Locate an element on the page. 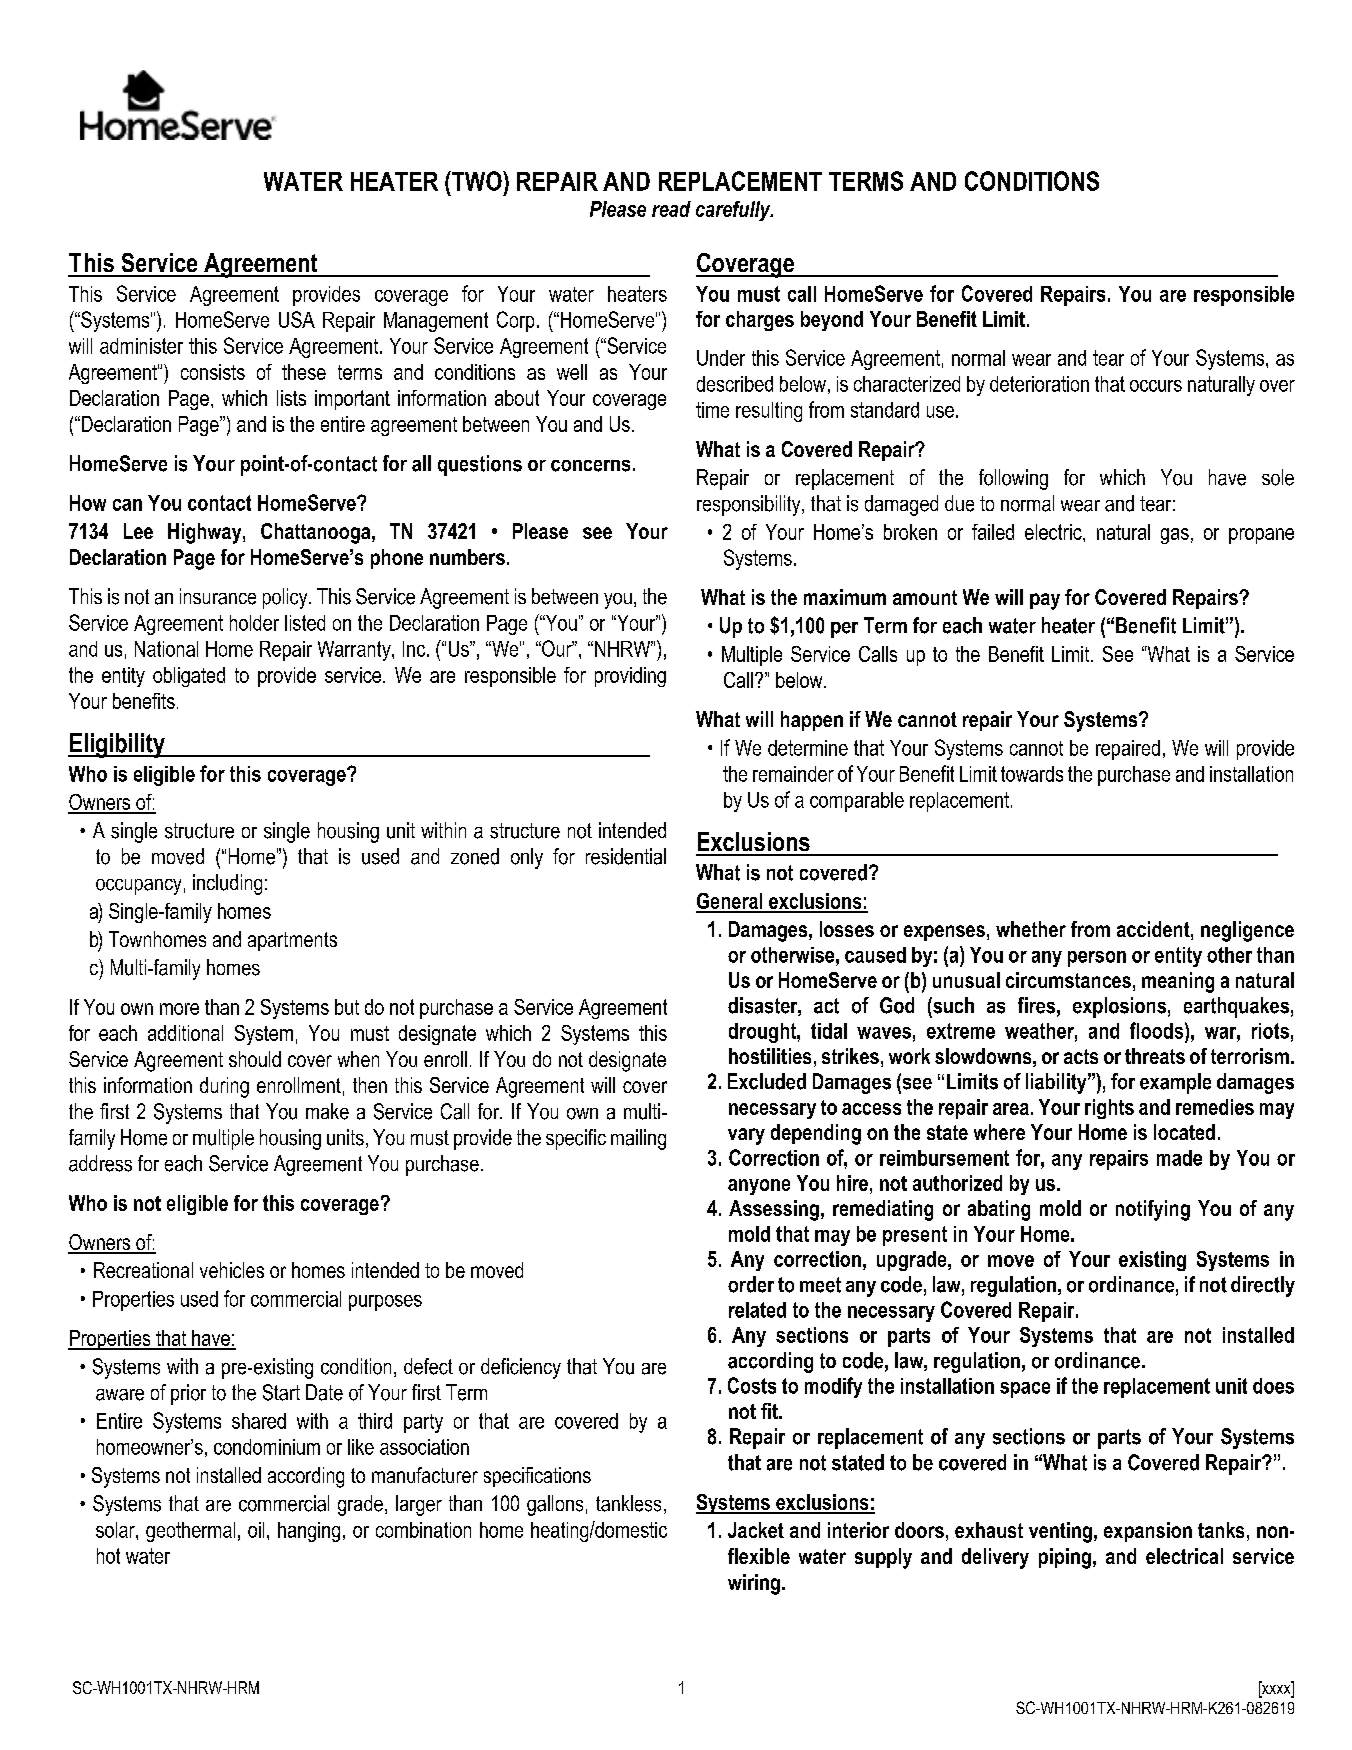 The height and width of the page is (1750, 1352). responsibility is located at coordinates (750, 505).
